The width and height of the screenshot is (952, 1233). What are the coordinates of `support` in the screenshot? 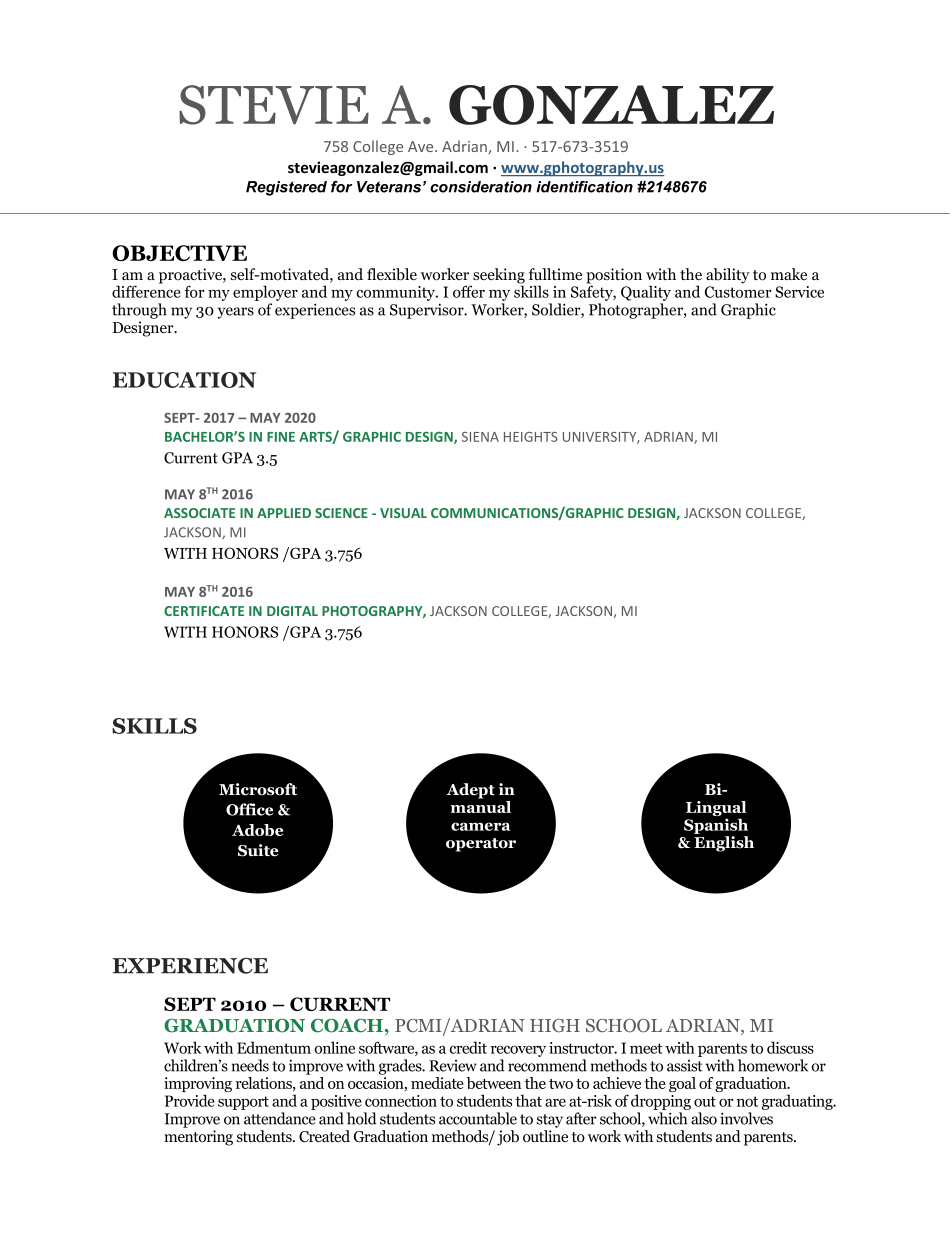 It's located at (243, 1103).
